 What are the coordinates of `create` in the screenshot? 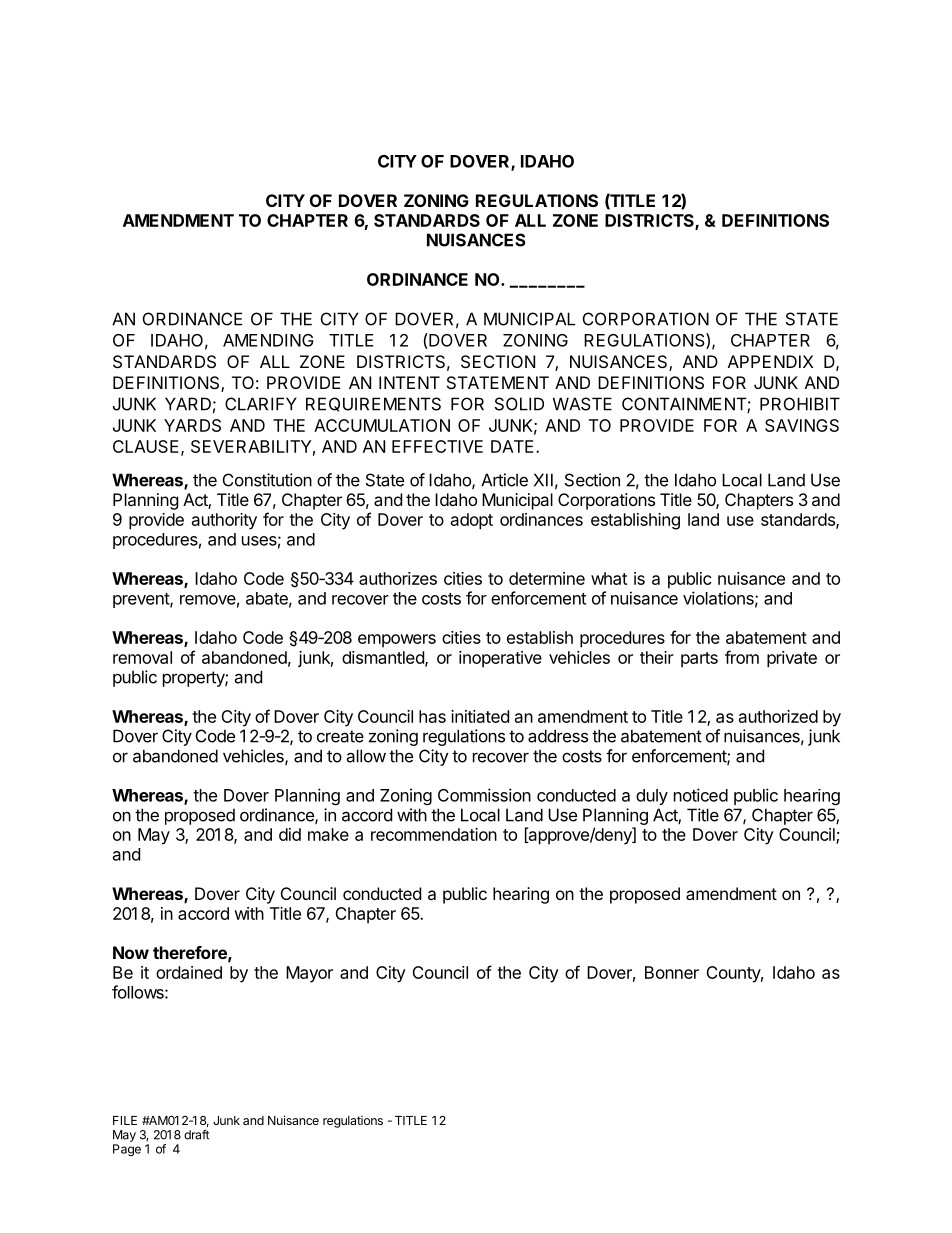 It's located at (340, 736).
